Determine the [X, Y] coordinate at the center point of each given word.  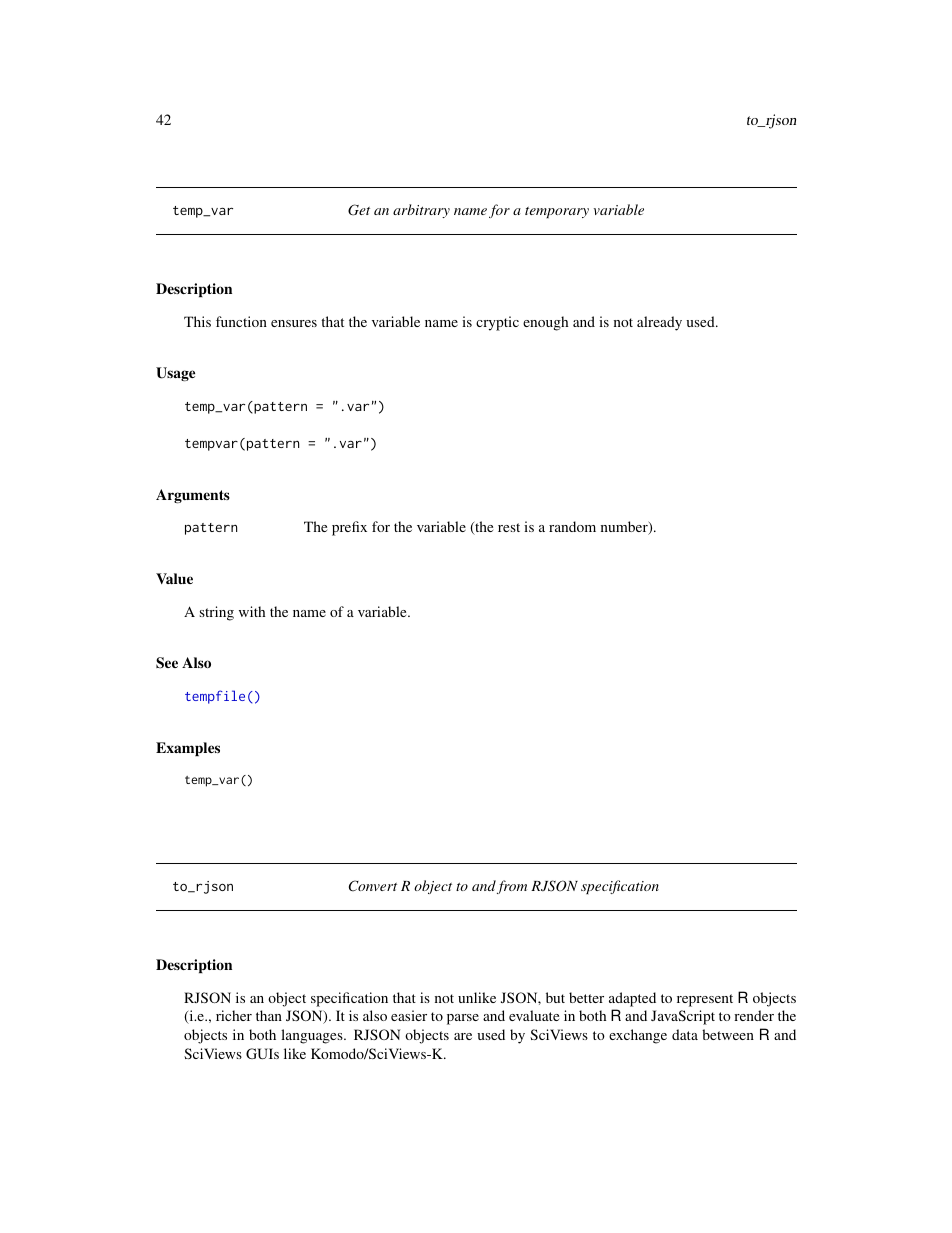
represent [705, 1000]
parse [463, 1019]
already [659, 323]
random [572, 526]
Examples [188, 749]
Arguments [193, 496]
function [241, 321]
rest [509, 527]
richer [234, 1015]
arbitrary [421, 211]
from [512, 887]
